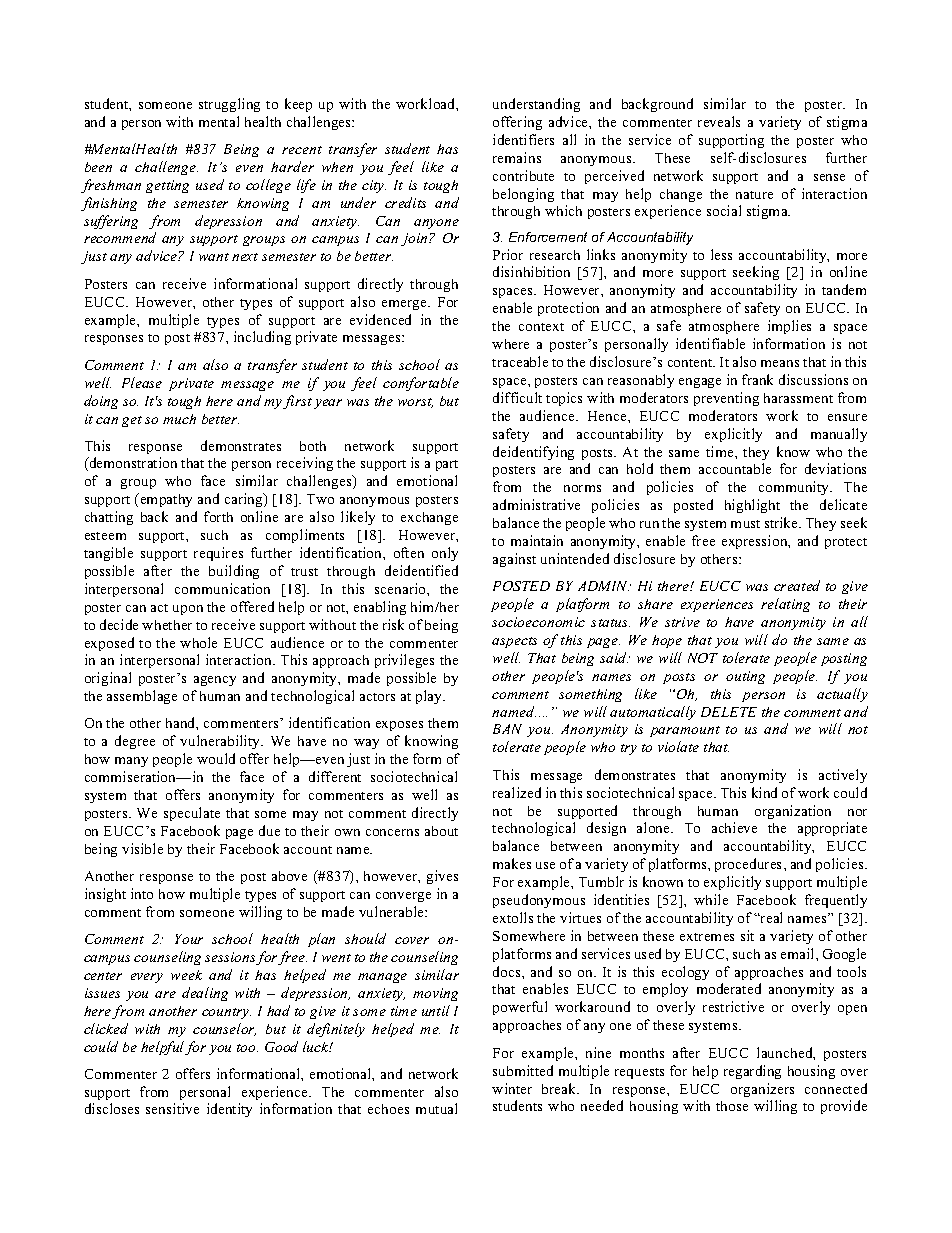  I want to click on relating, so click(785, 605).
